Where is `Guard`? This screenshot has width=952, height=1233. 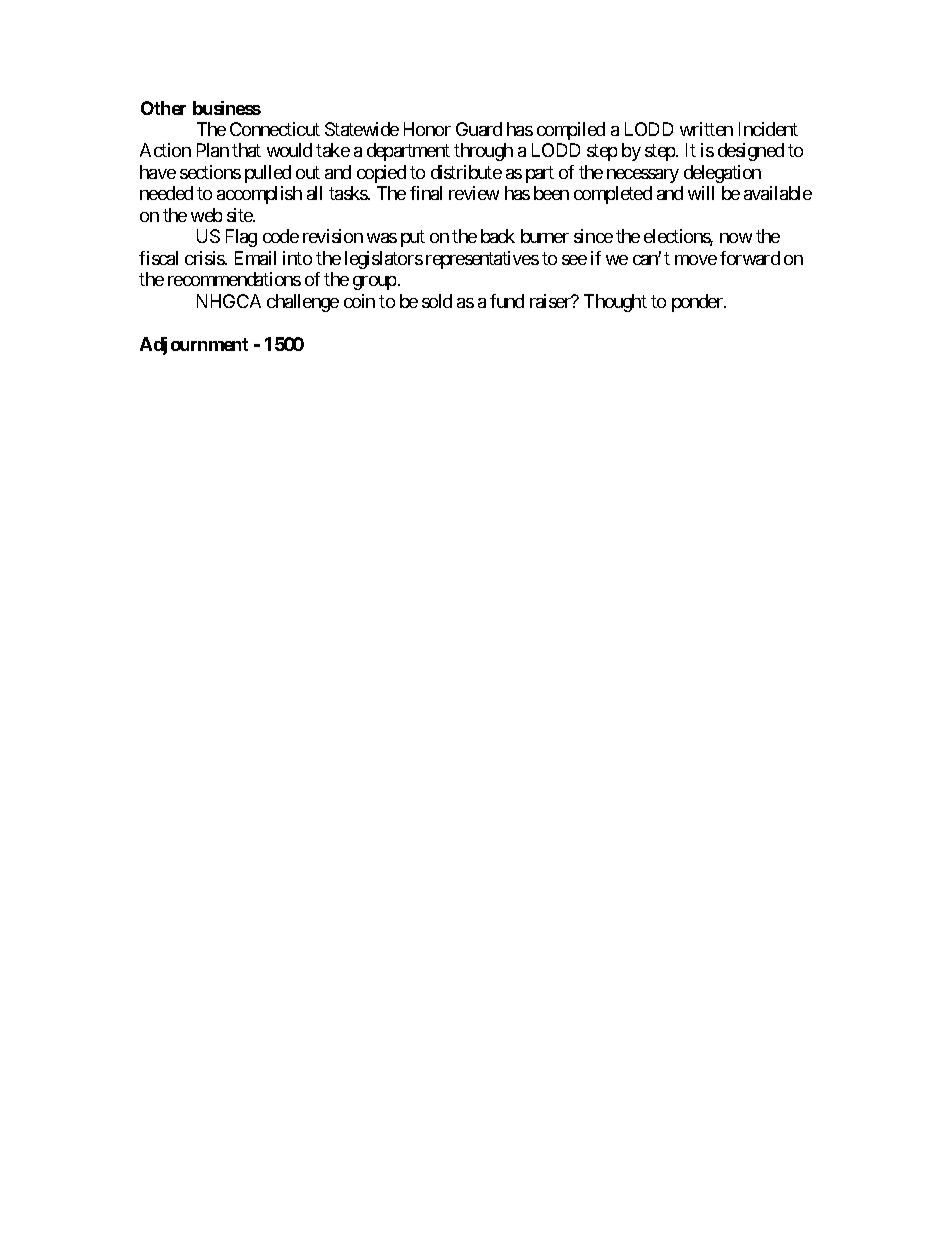
Guard is located at coordinates (479, 129).
